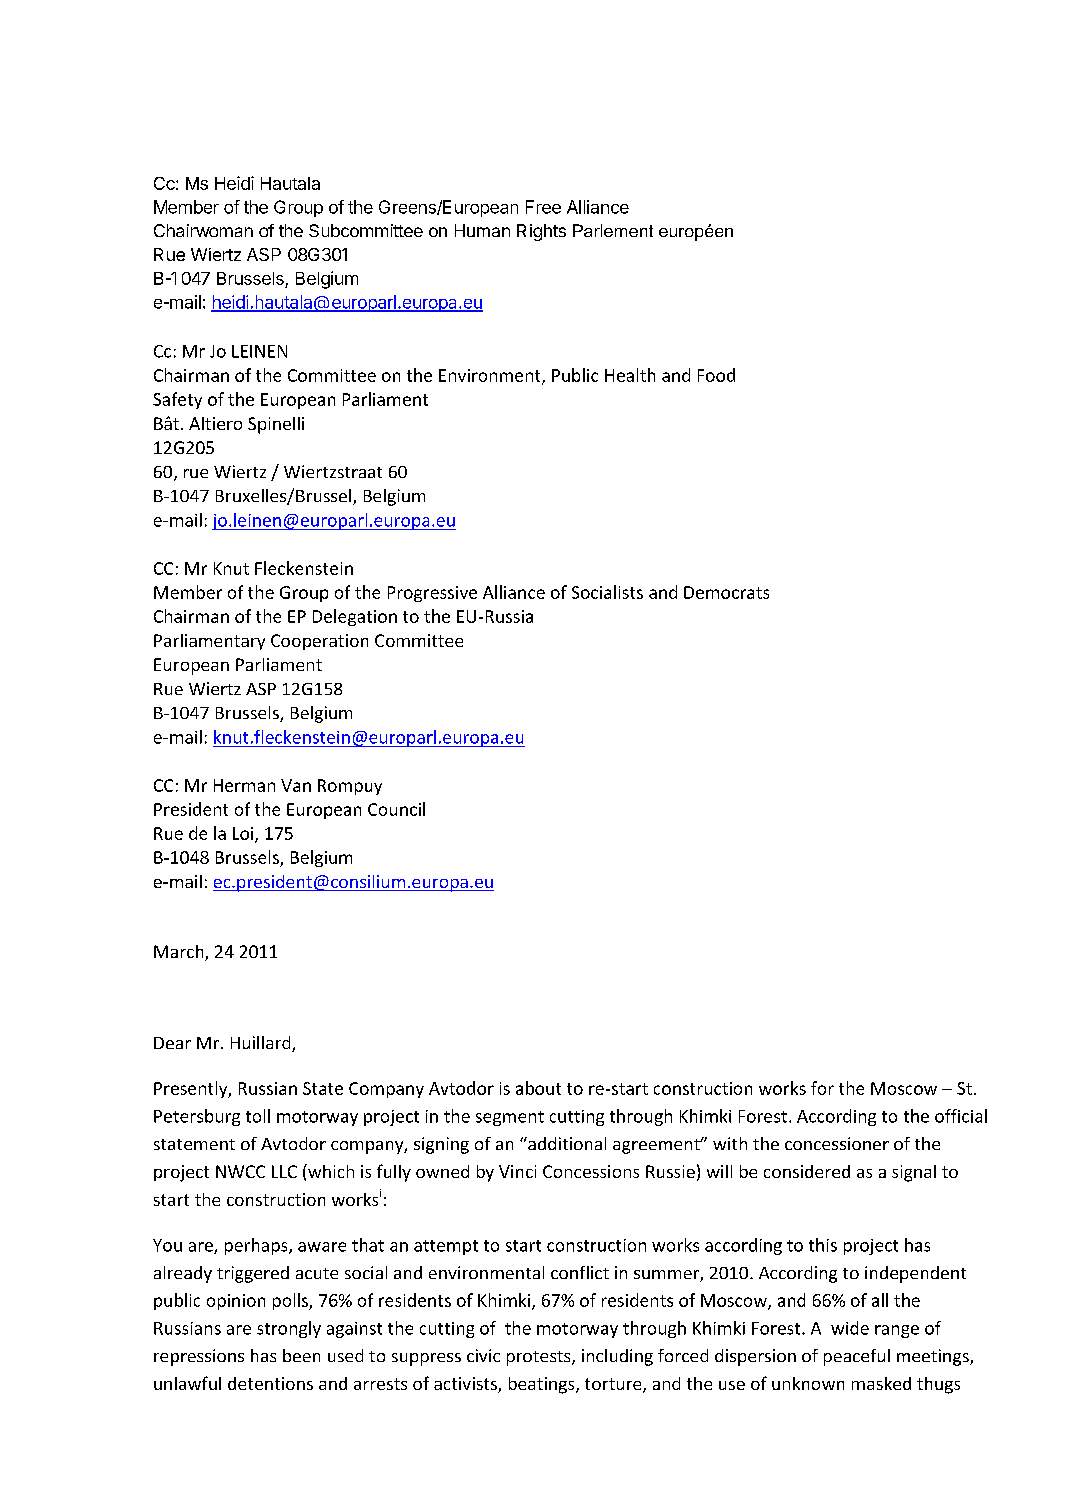 Image resolution: width=1068 pixels, height=1511 pixels. What do you see at coordinates (538, 1088) in the page?
I see `about` at bounding box center [538, 1088].
